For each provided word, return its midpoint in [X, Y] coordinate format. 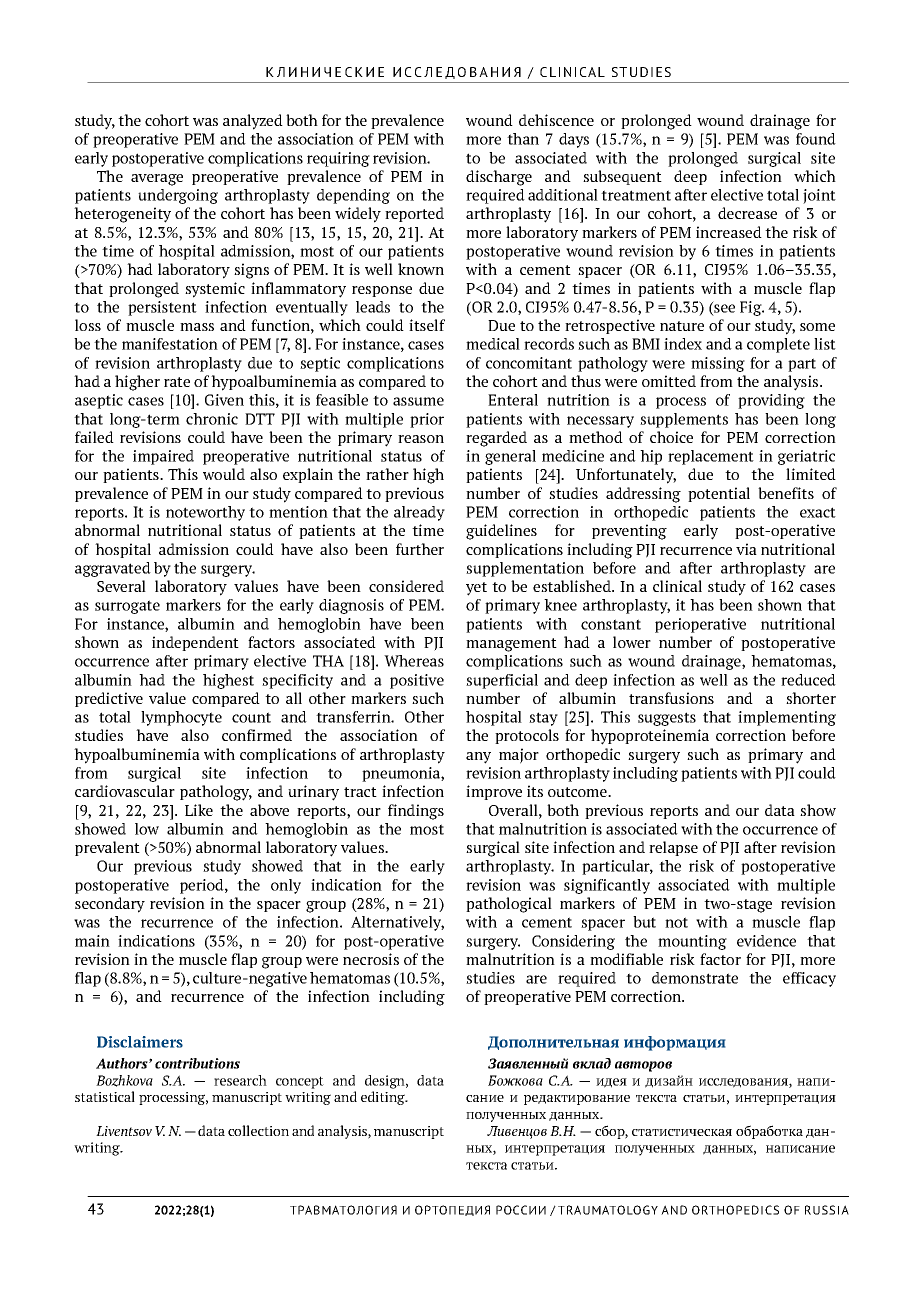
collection [258, 1130]
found [816, 139]
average [157, 180]
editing [384, 1098]
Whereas [414, 661]
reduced [808, 680]
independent [195, 643]
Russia [827, 1210]
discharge [499, 178]
